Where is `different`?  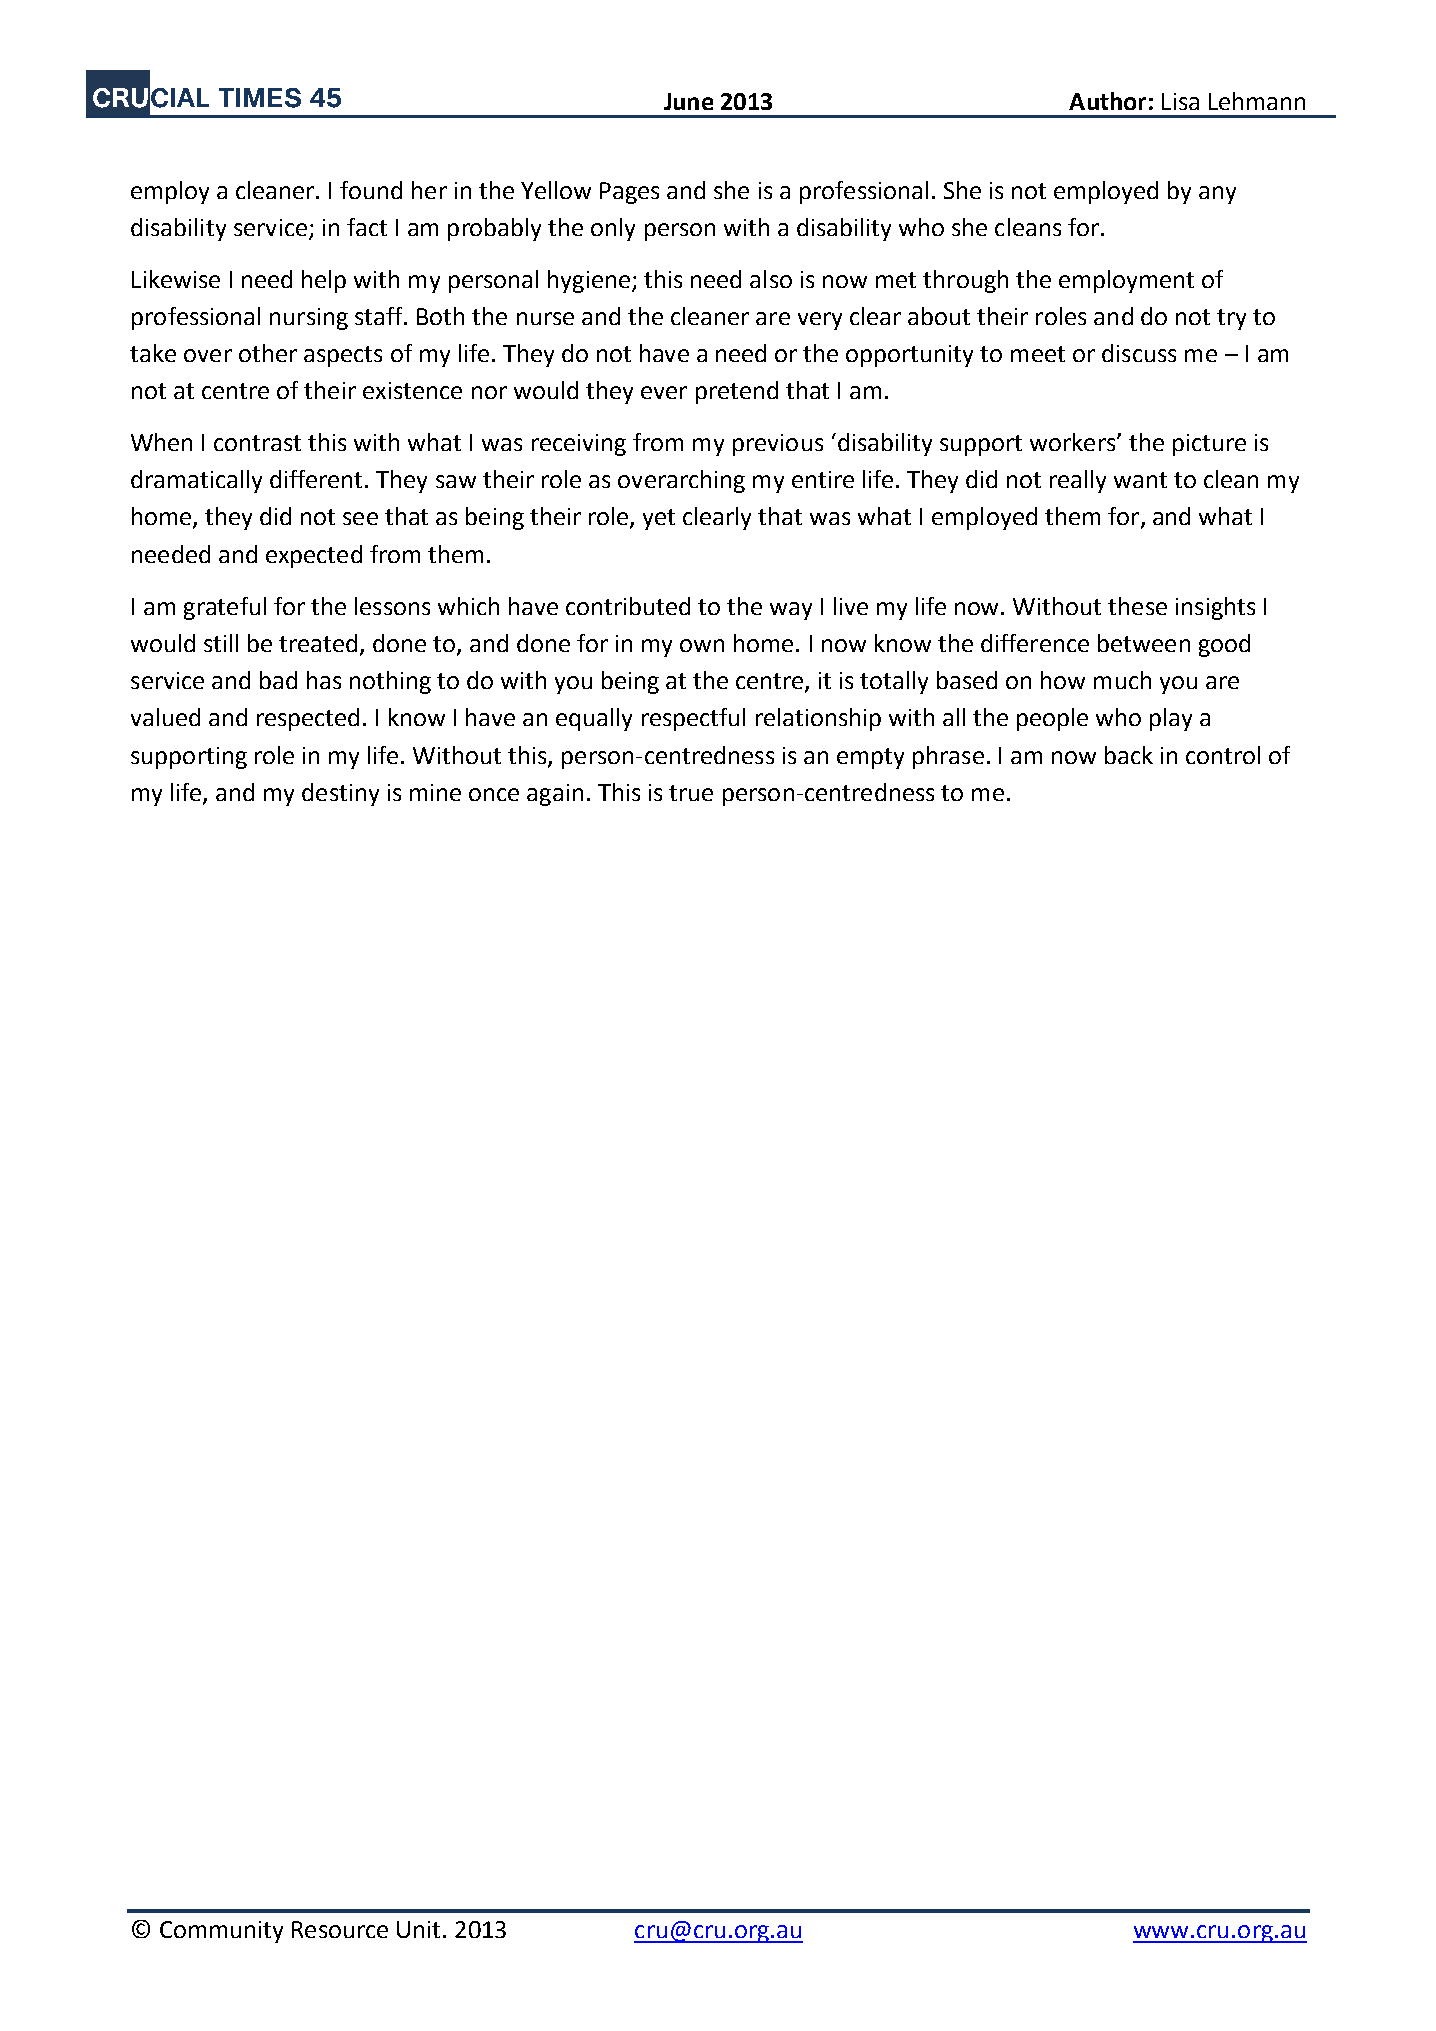
different is located at coordinates (318, 479).
